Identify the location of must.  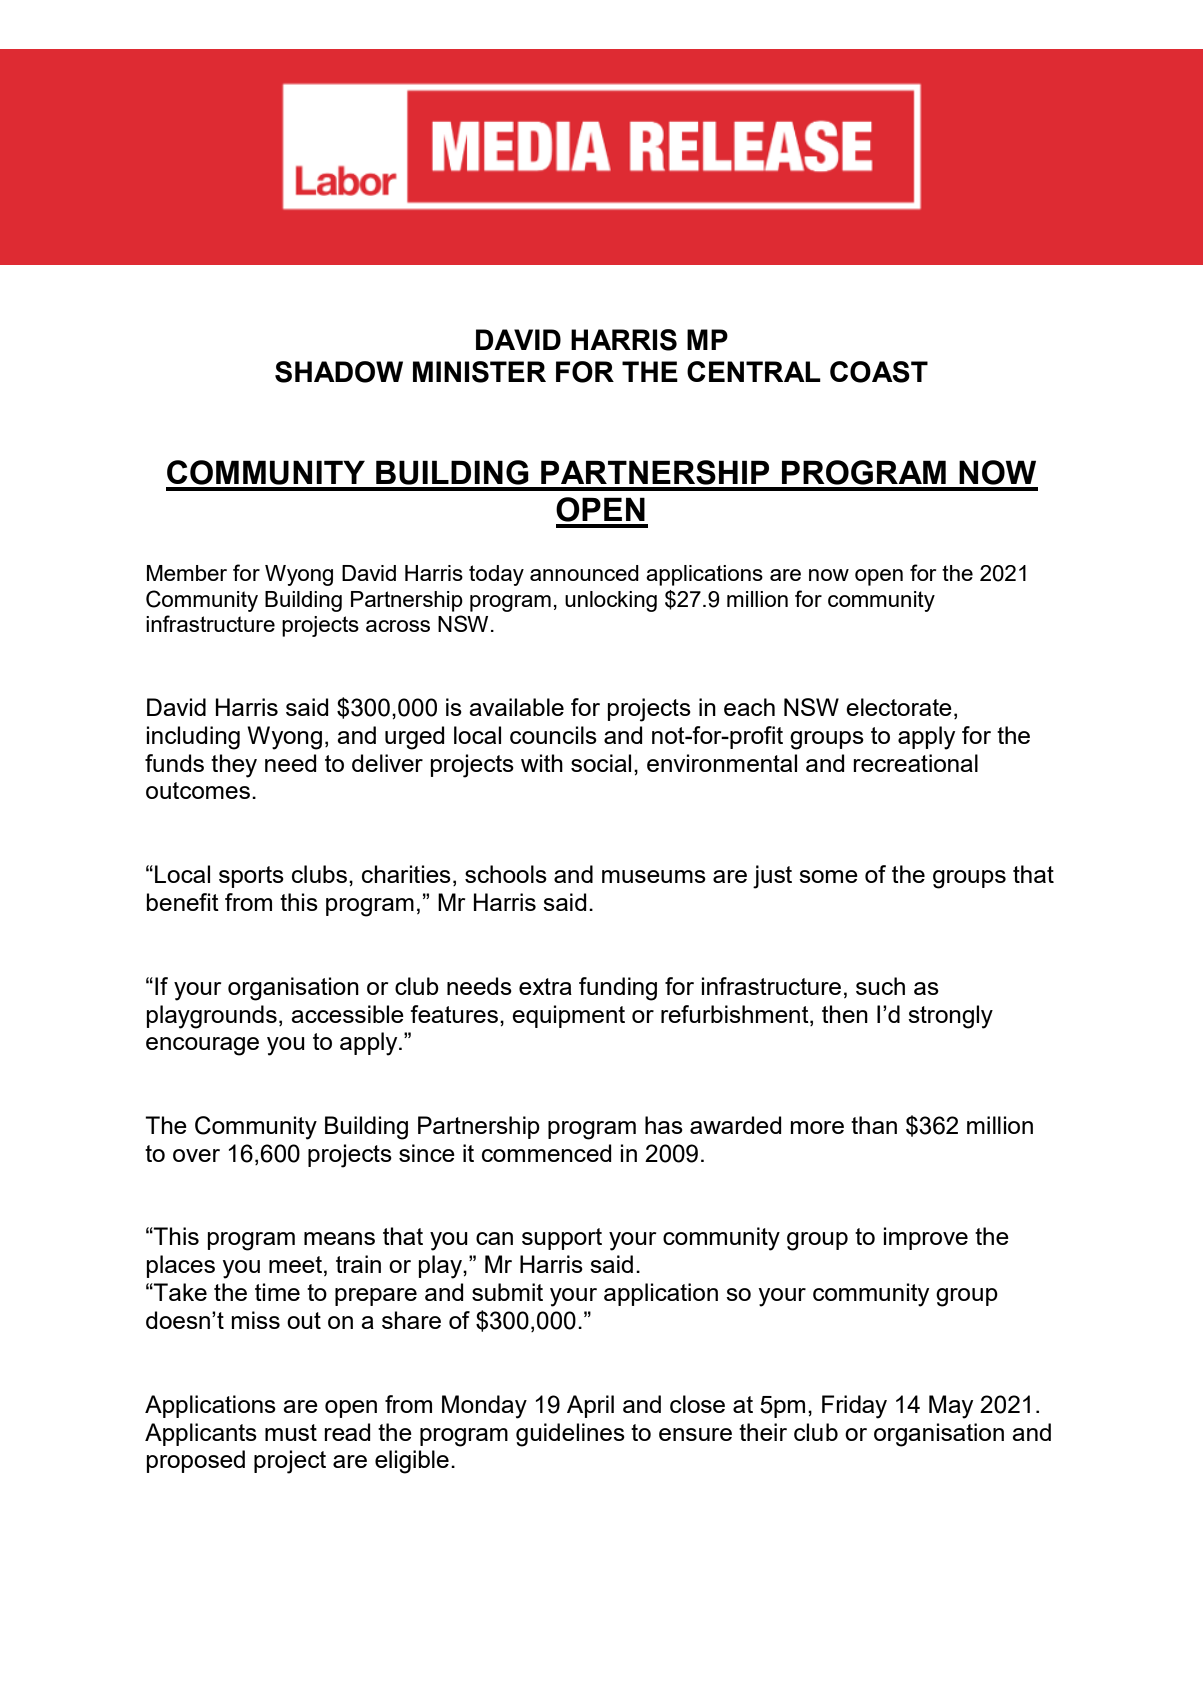
(291, 1432).
